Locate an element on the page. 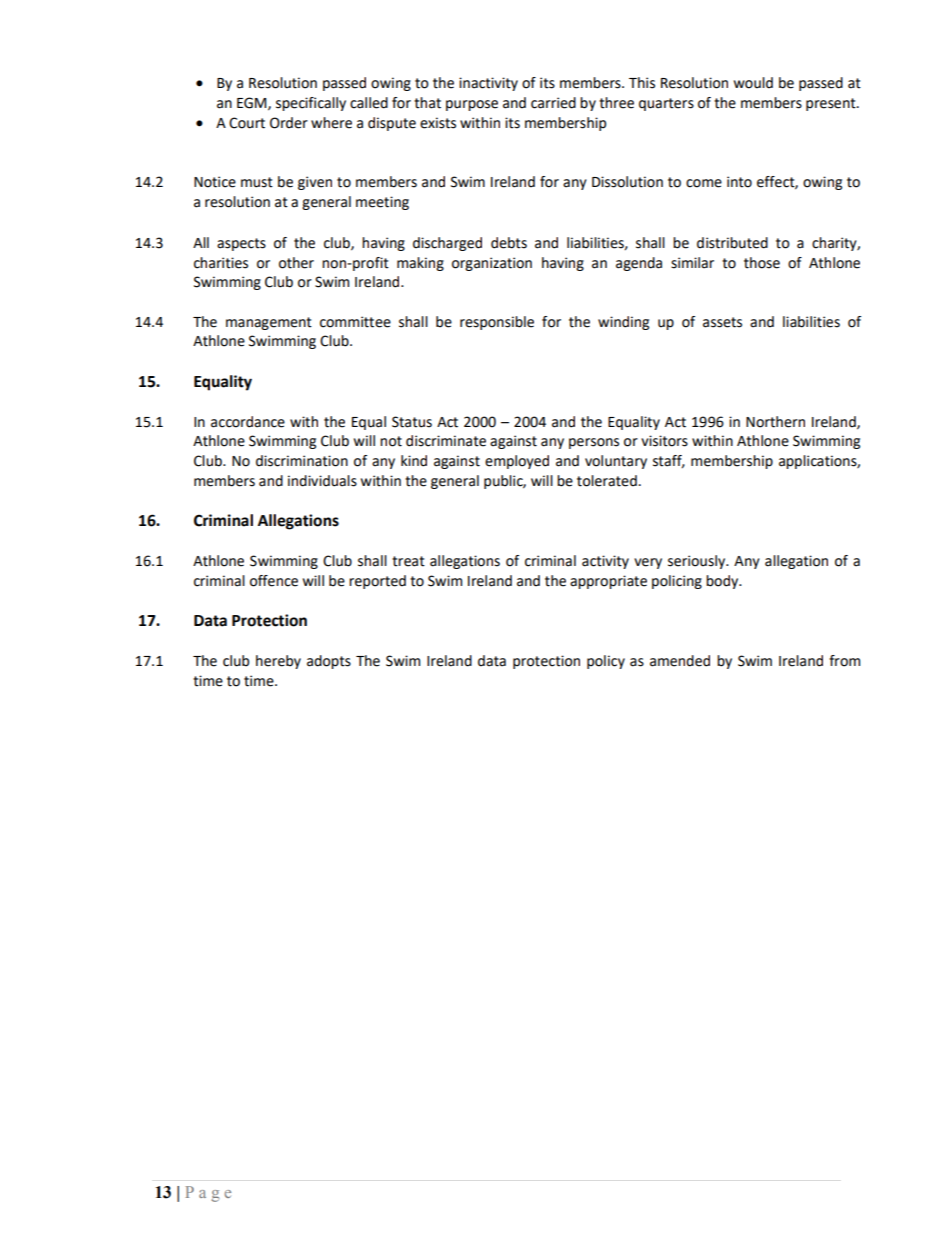 This page has height=1233, width=952. management is located at coordinates (269, 323).
